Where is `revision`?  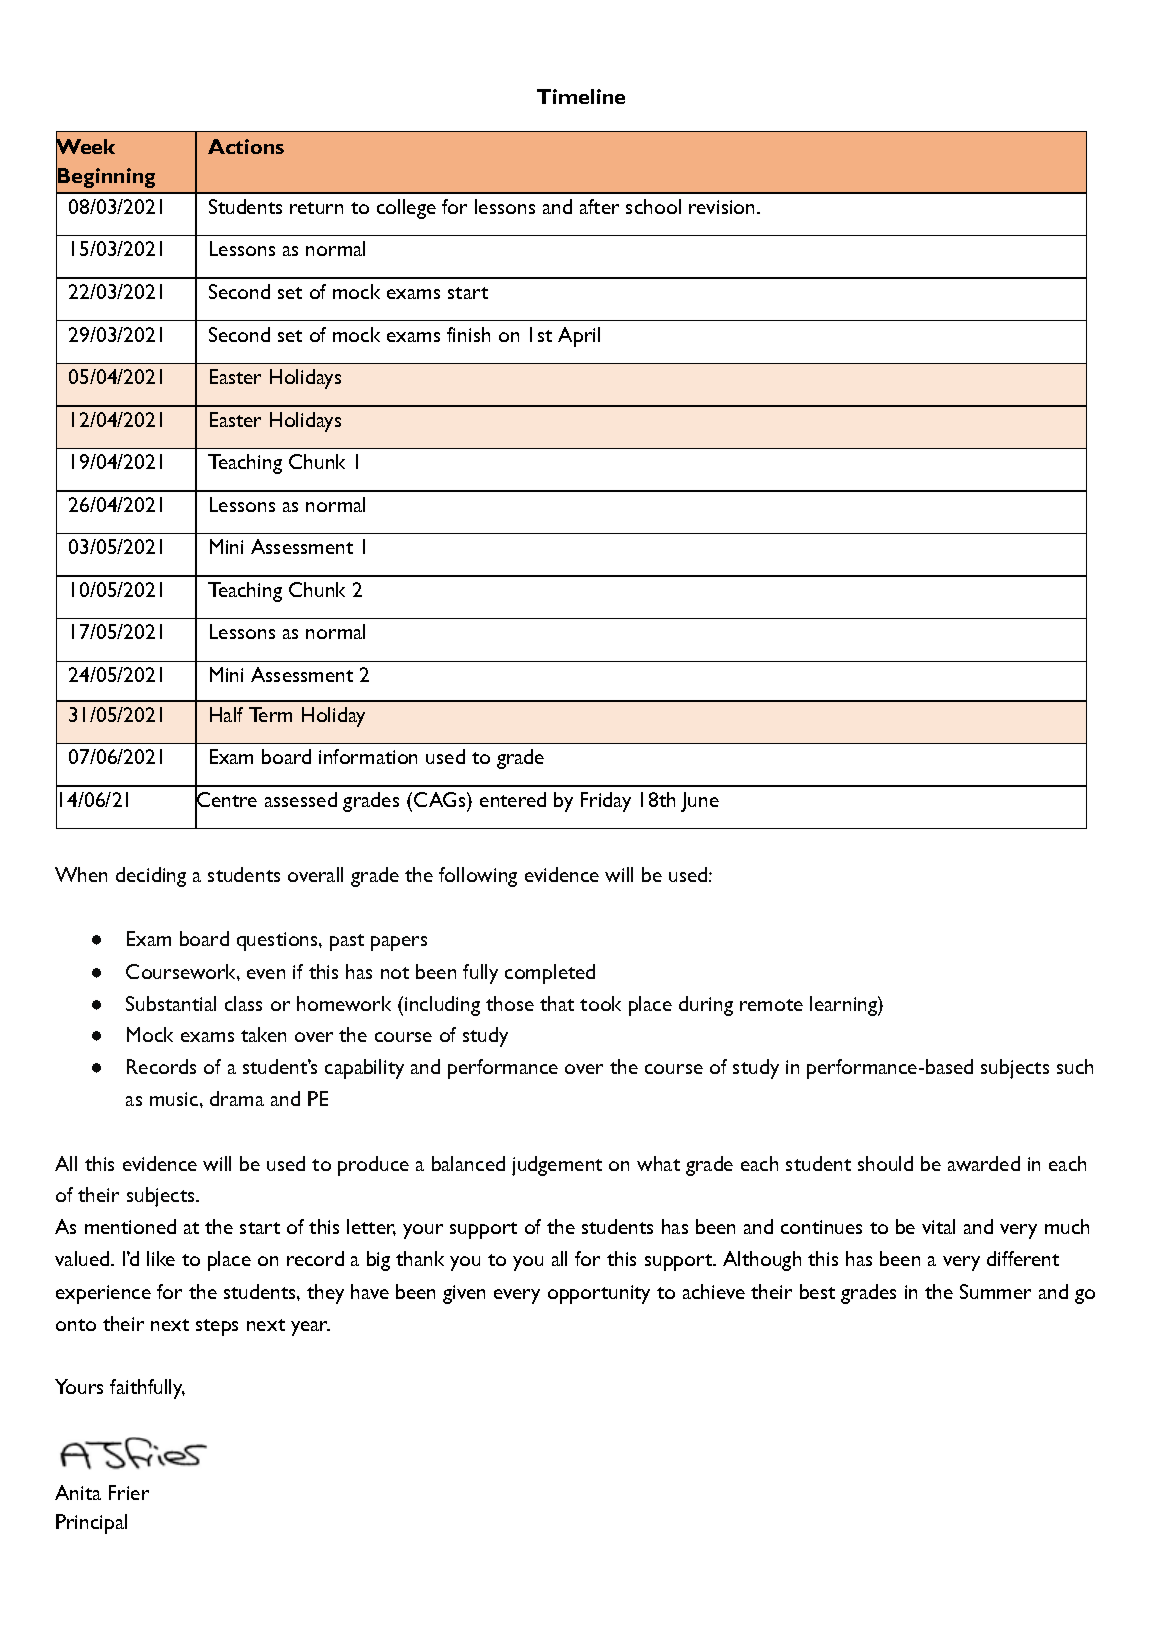 revision is located at coordinates (723, 207).
